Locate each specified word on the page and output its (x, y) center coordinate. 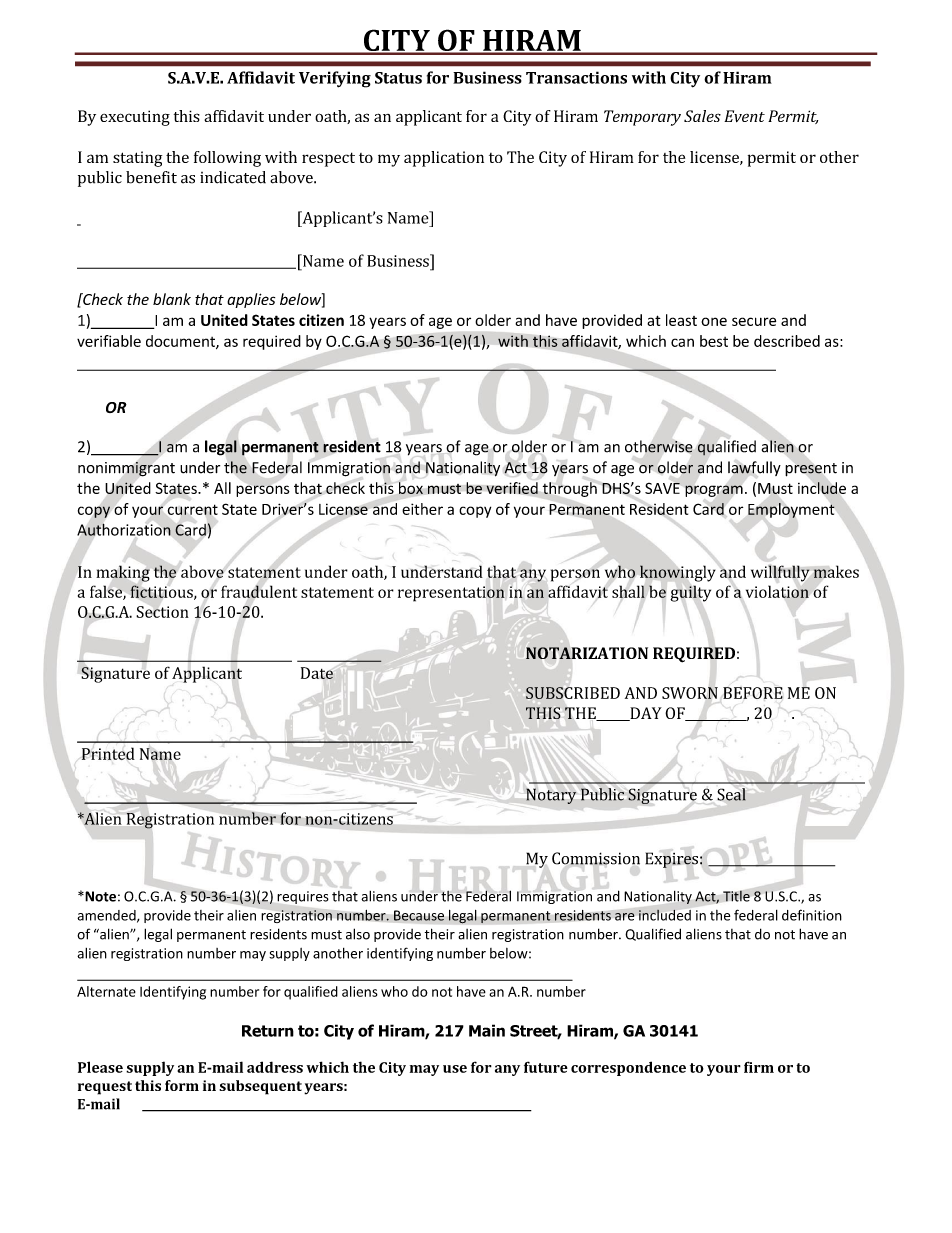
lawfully (754, 468)
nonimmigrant (126, 469)
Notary (551, 796)
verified (512, 488)
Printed (108, 753)
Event (744, 116)
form (182, 1085)
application (444, 159)
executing (135, 118)
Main (487, 1030)
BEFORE (753, 693)
